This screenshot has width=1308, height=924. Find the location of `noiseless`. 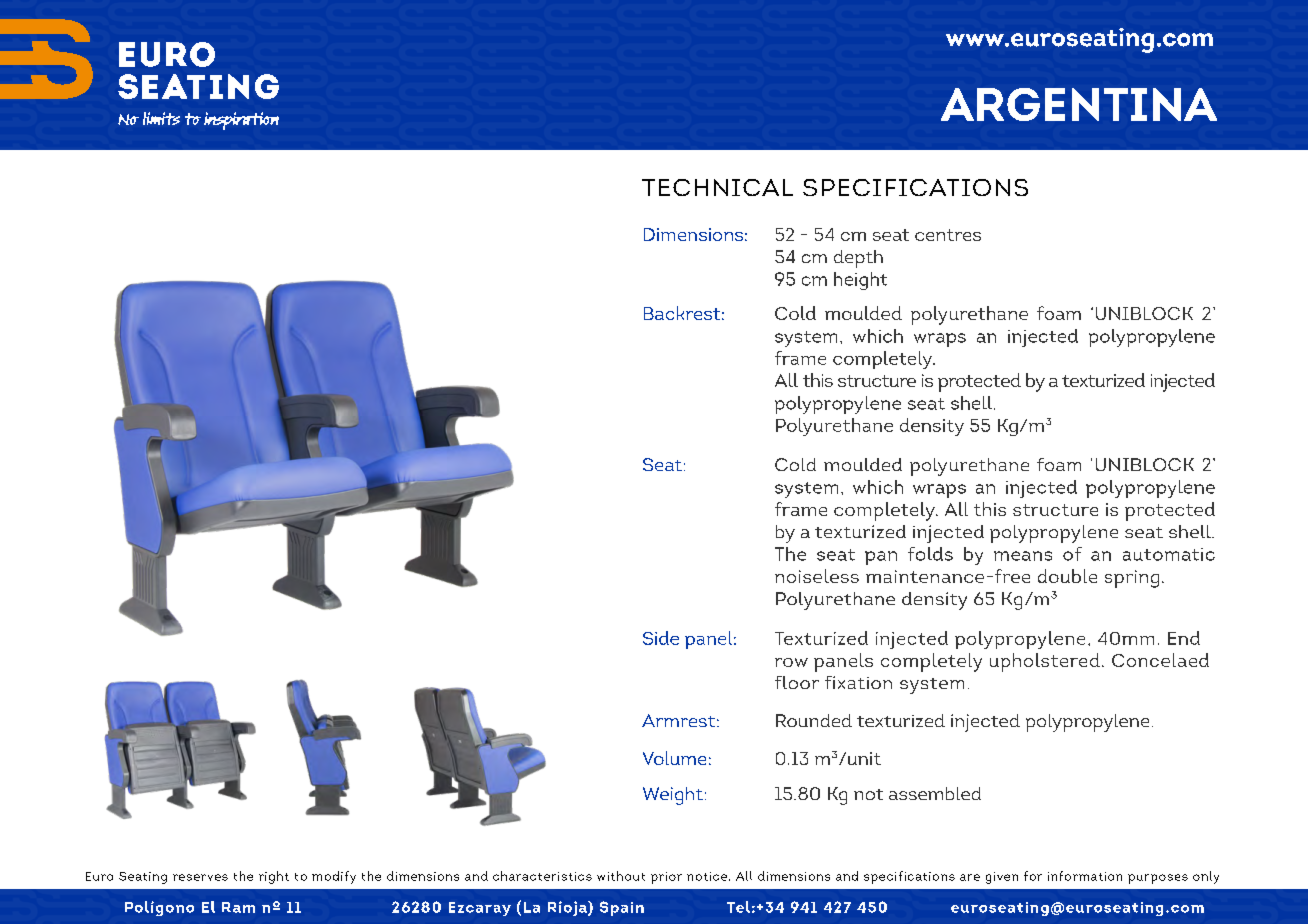

noiseless is located at coordinates (817, 576).
